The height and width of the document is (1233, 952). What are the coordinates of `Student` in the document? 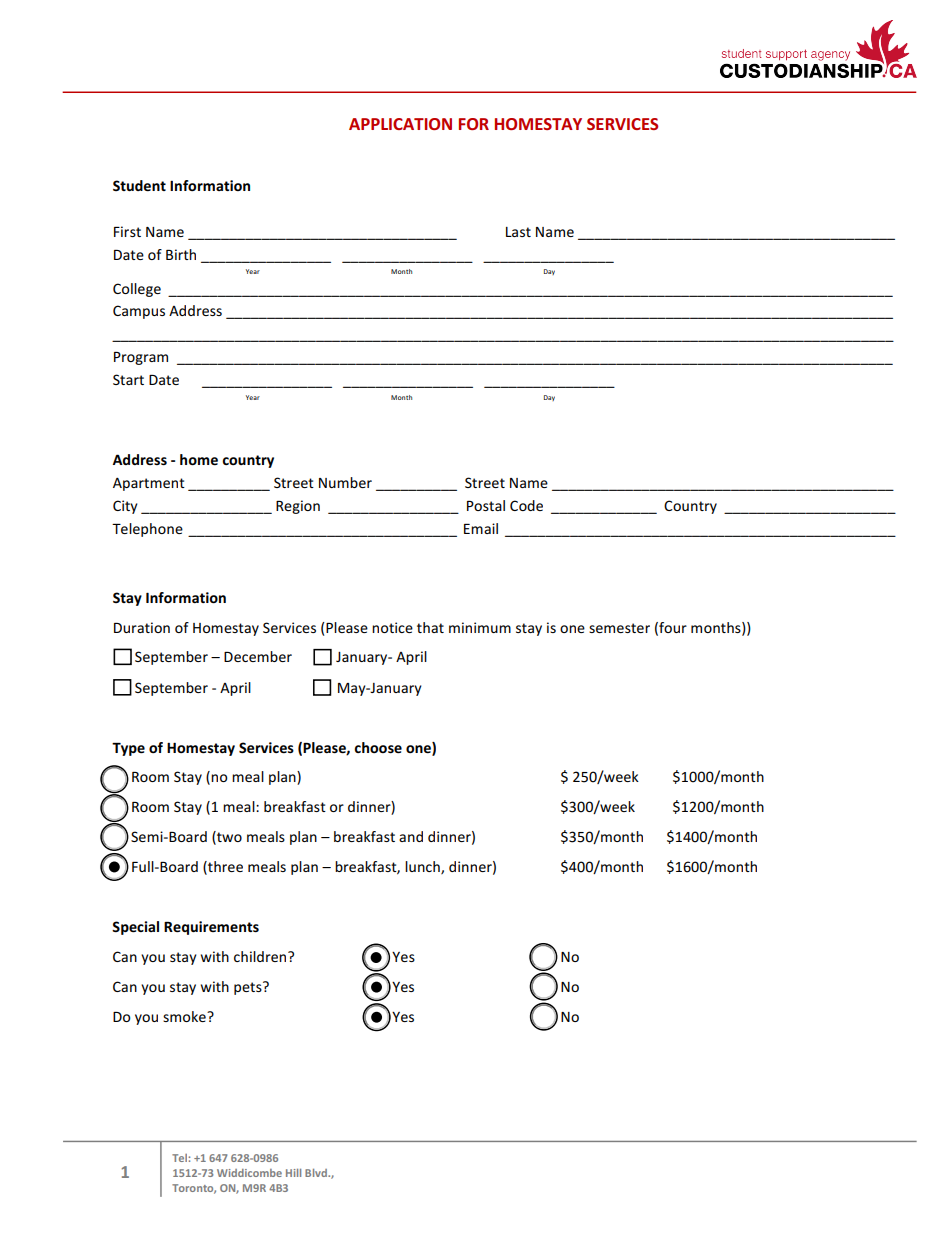 It's located at (139, 185).
